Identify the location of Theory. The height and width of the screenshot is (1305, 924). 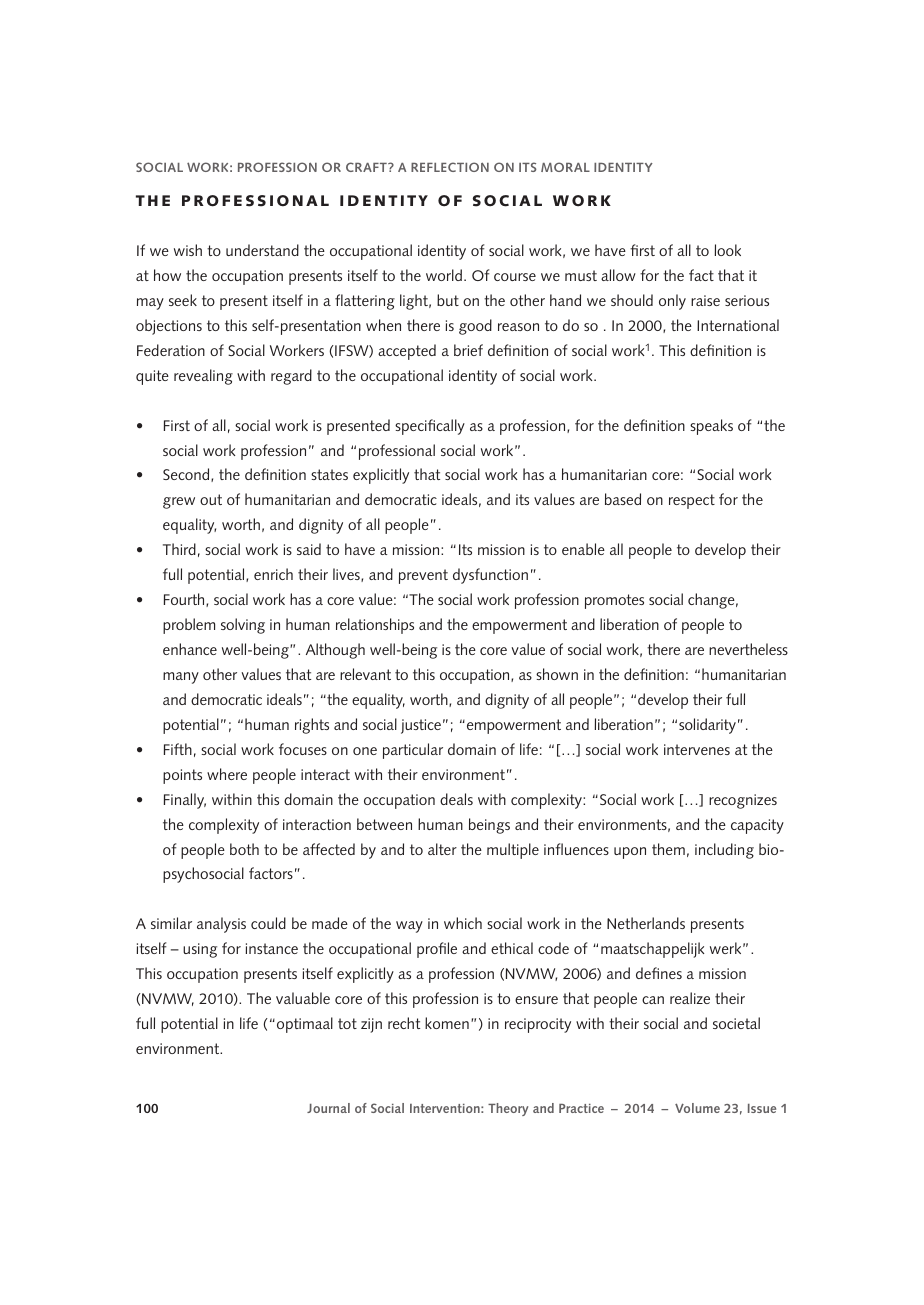
(508, 1109).
